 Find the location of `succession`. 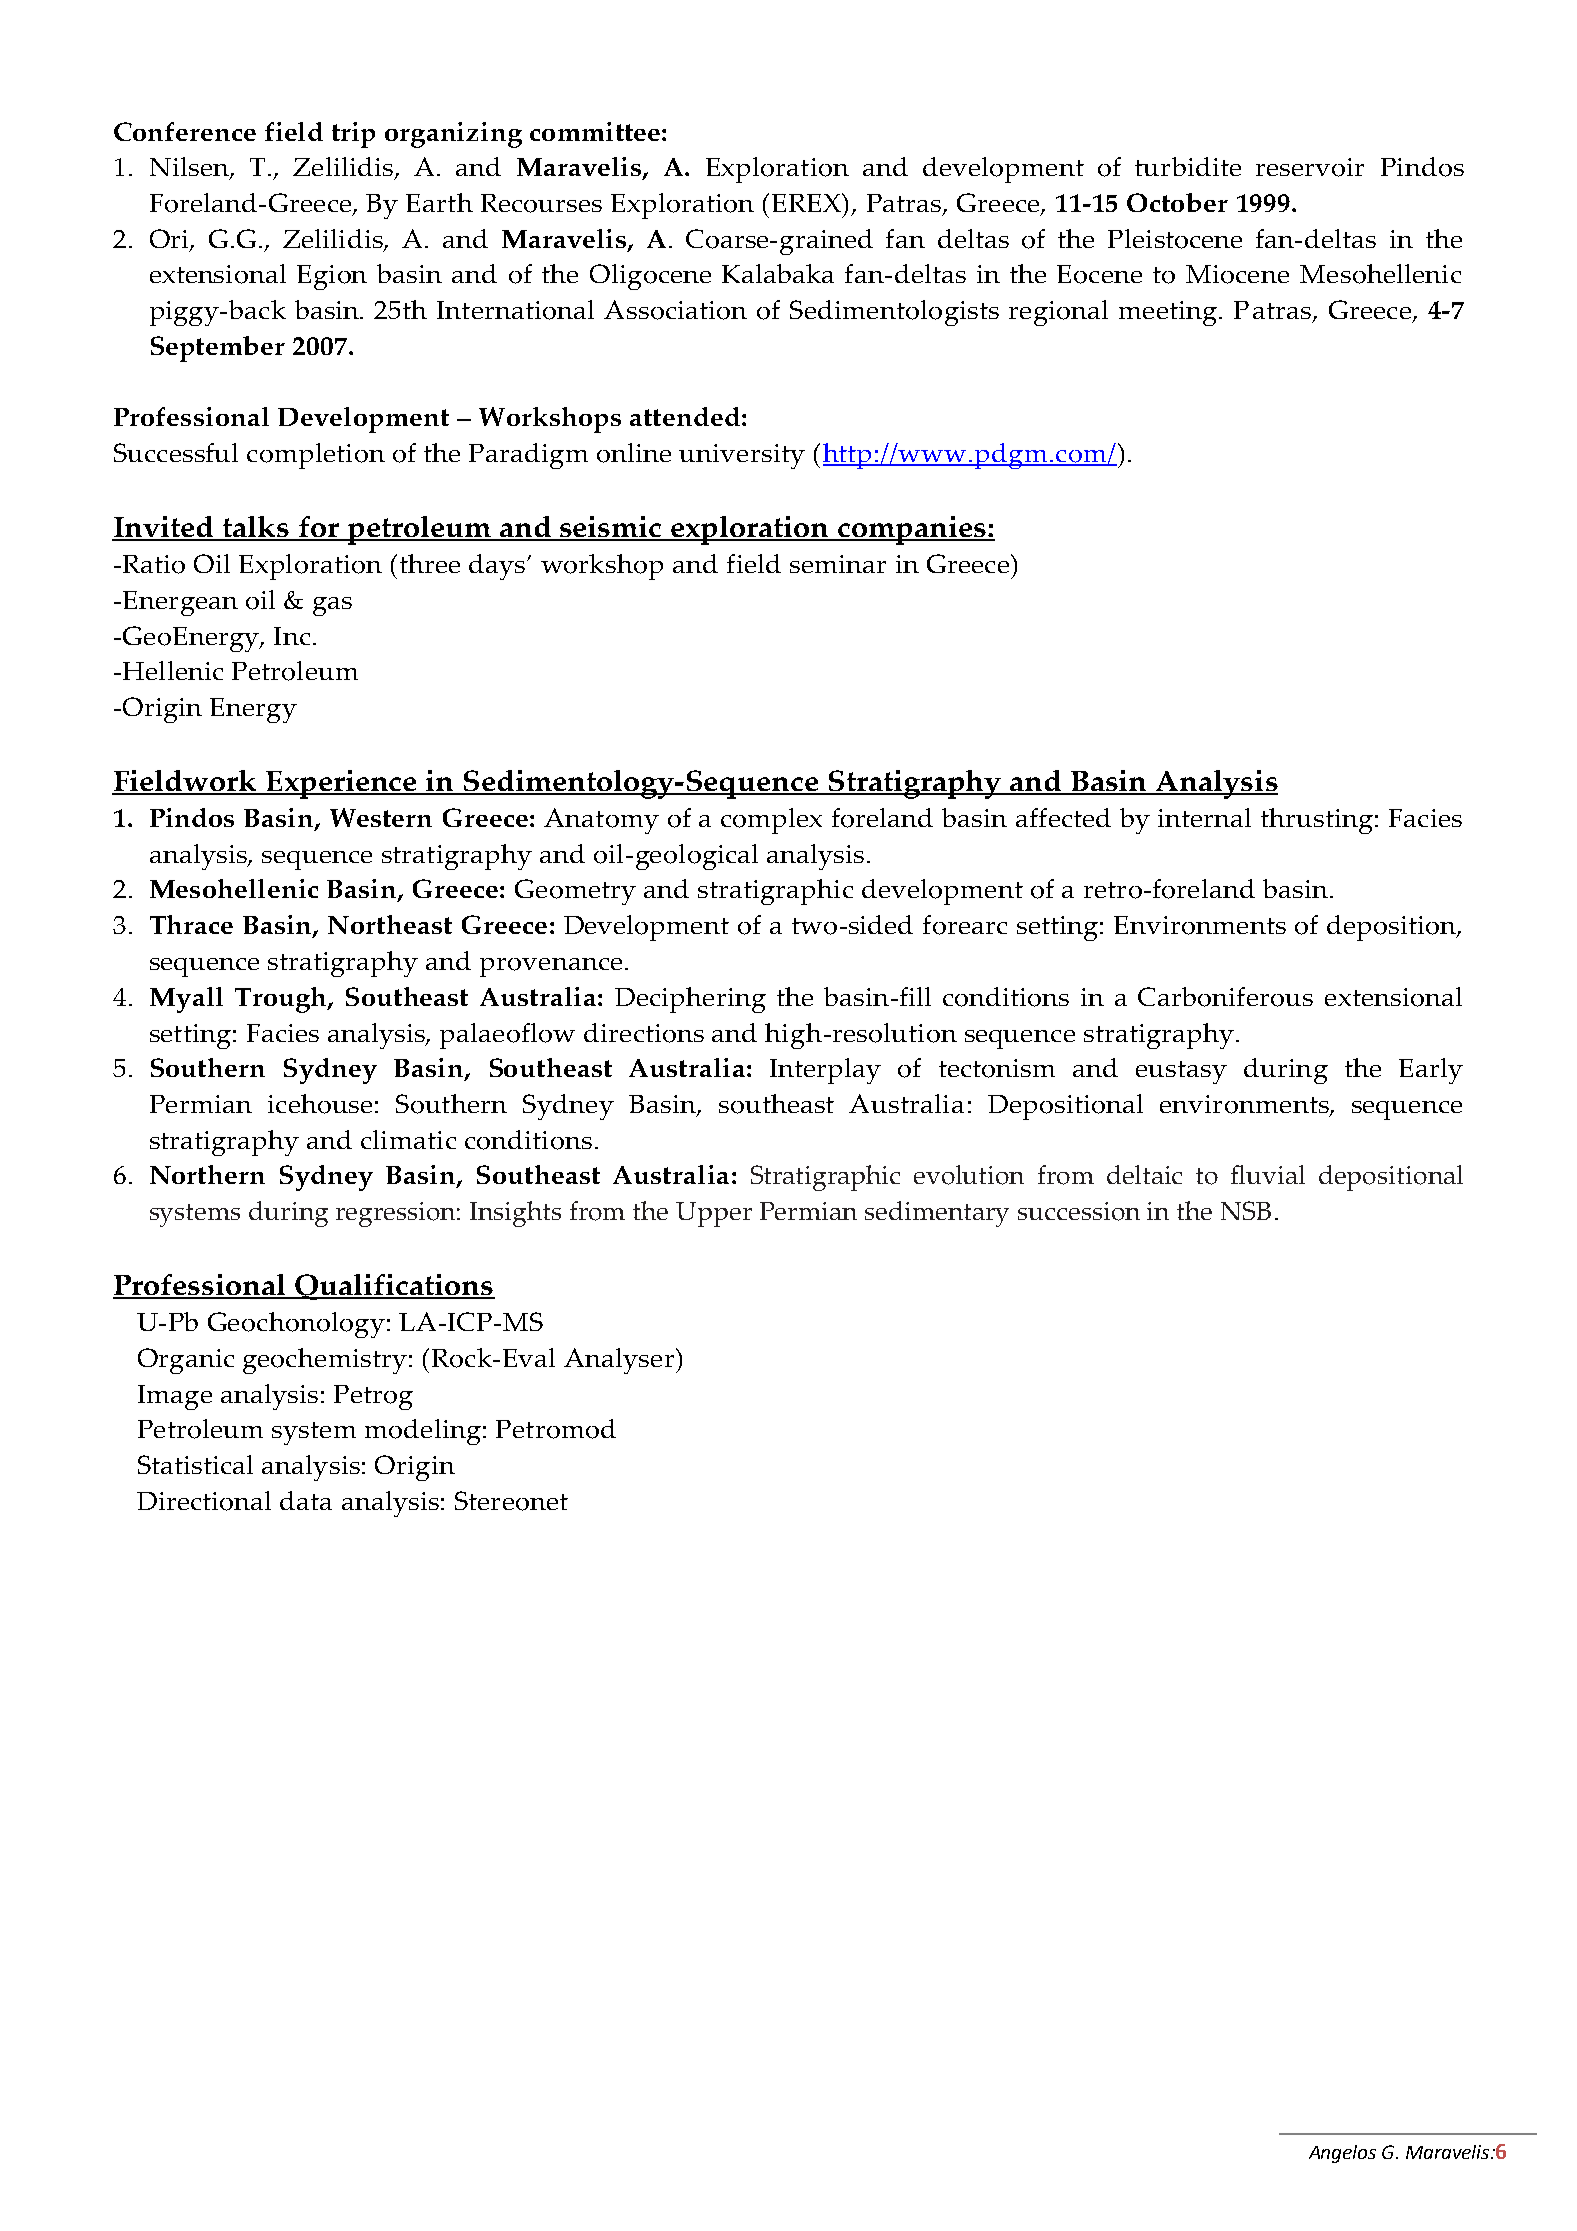

succession is located at coordinates (1079, 1211).
